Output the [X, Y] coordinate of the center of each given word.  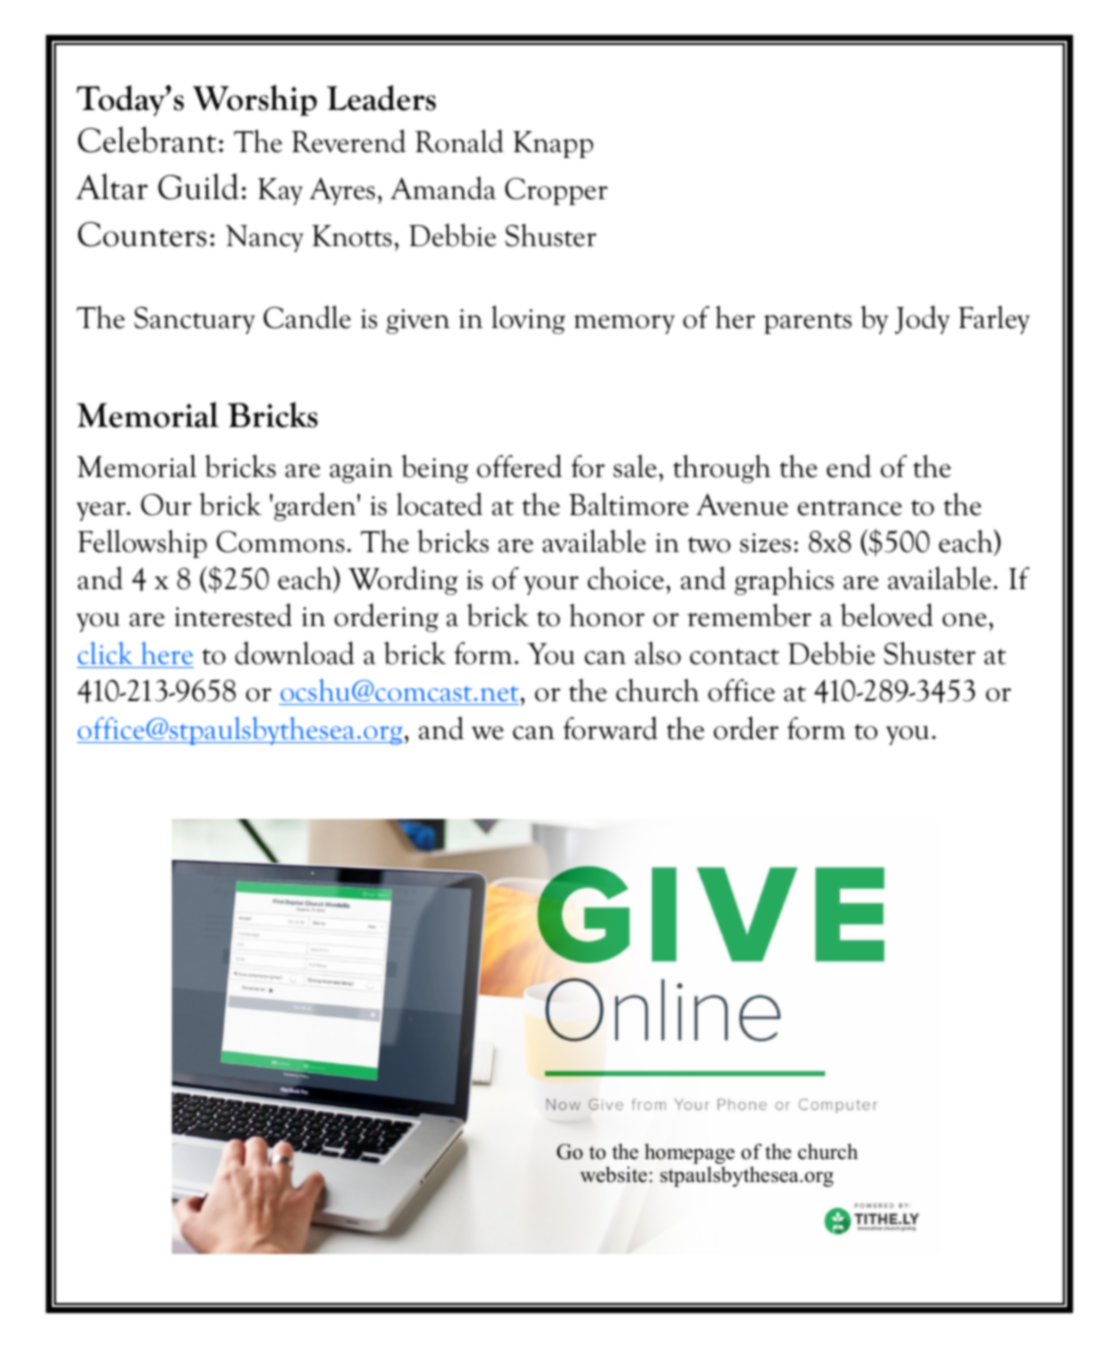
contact [734, 657]
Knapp [553, 144]
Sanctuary [194, 320]
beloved [886, 615]
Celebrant [147, 139]
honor [607, 615]
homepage [690, 1153]
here [167, 653]
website [615, 1174]
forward [610, 728]
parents [808, 323]
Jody [922, 319]
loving [528, 319]
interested [233, 615]
